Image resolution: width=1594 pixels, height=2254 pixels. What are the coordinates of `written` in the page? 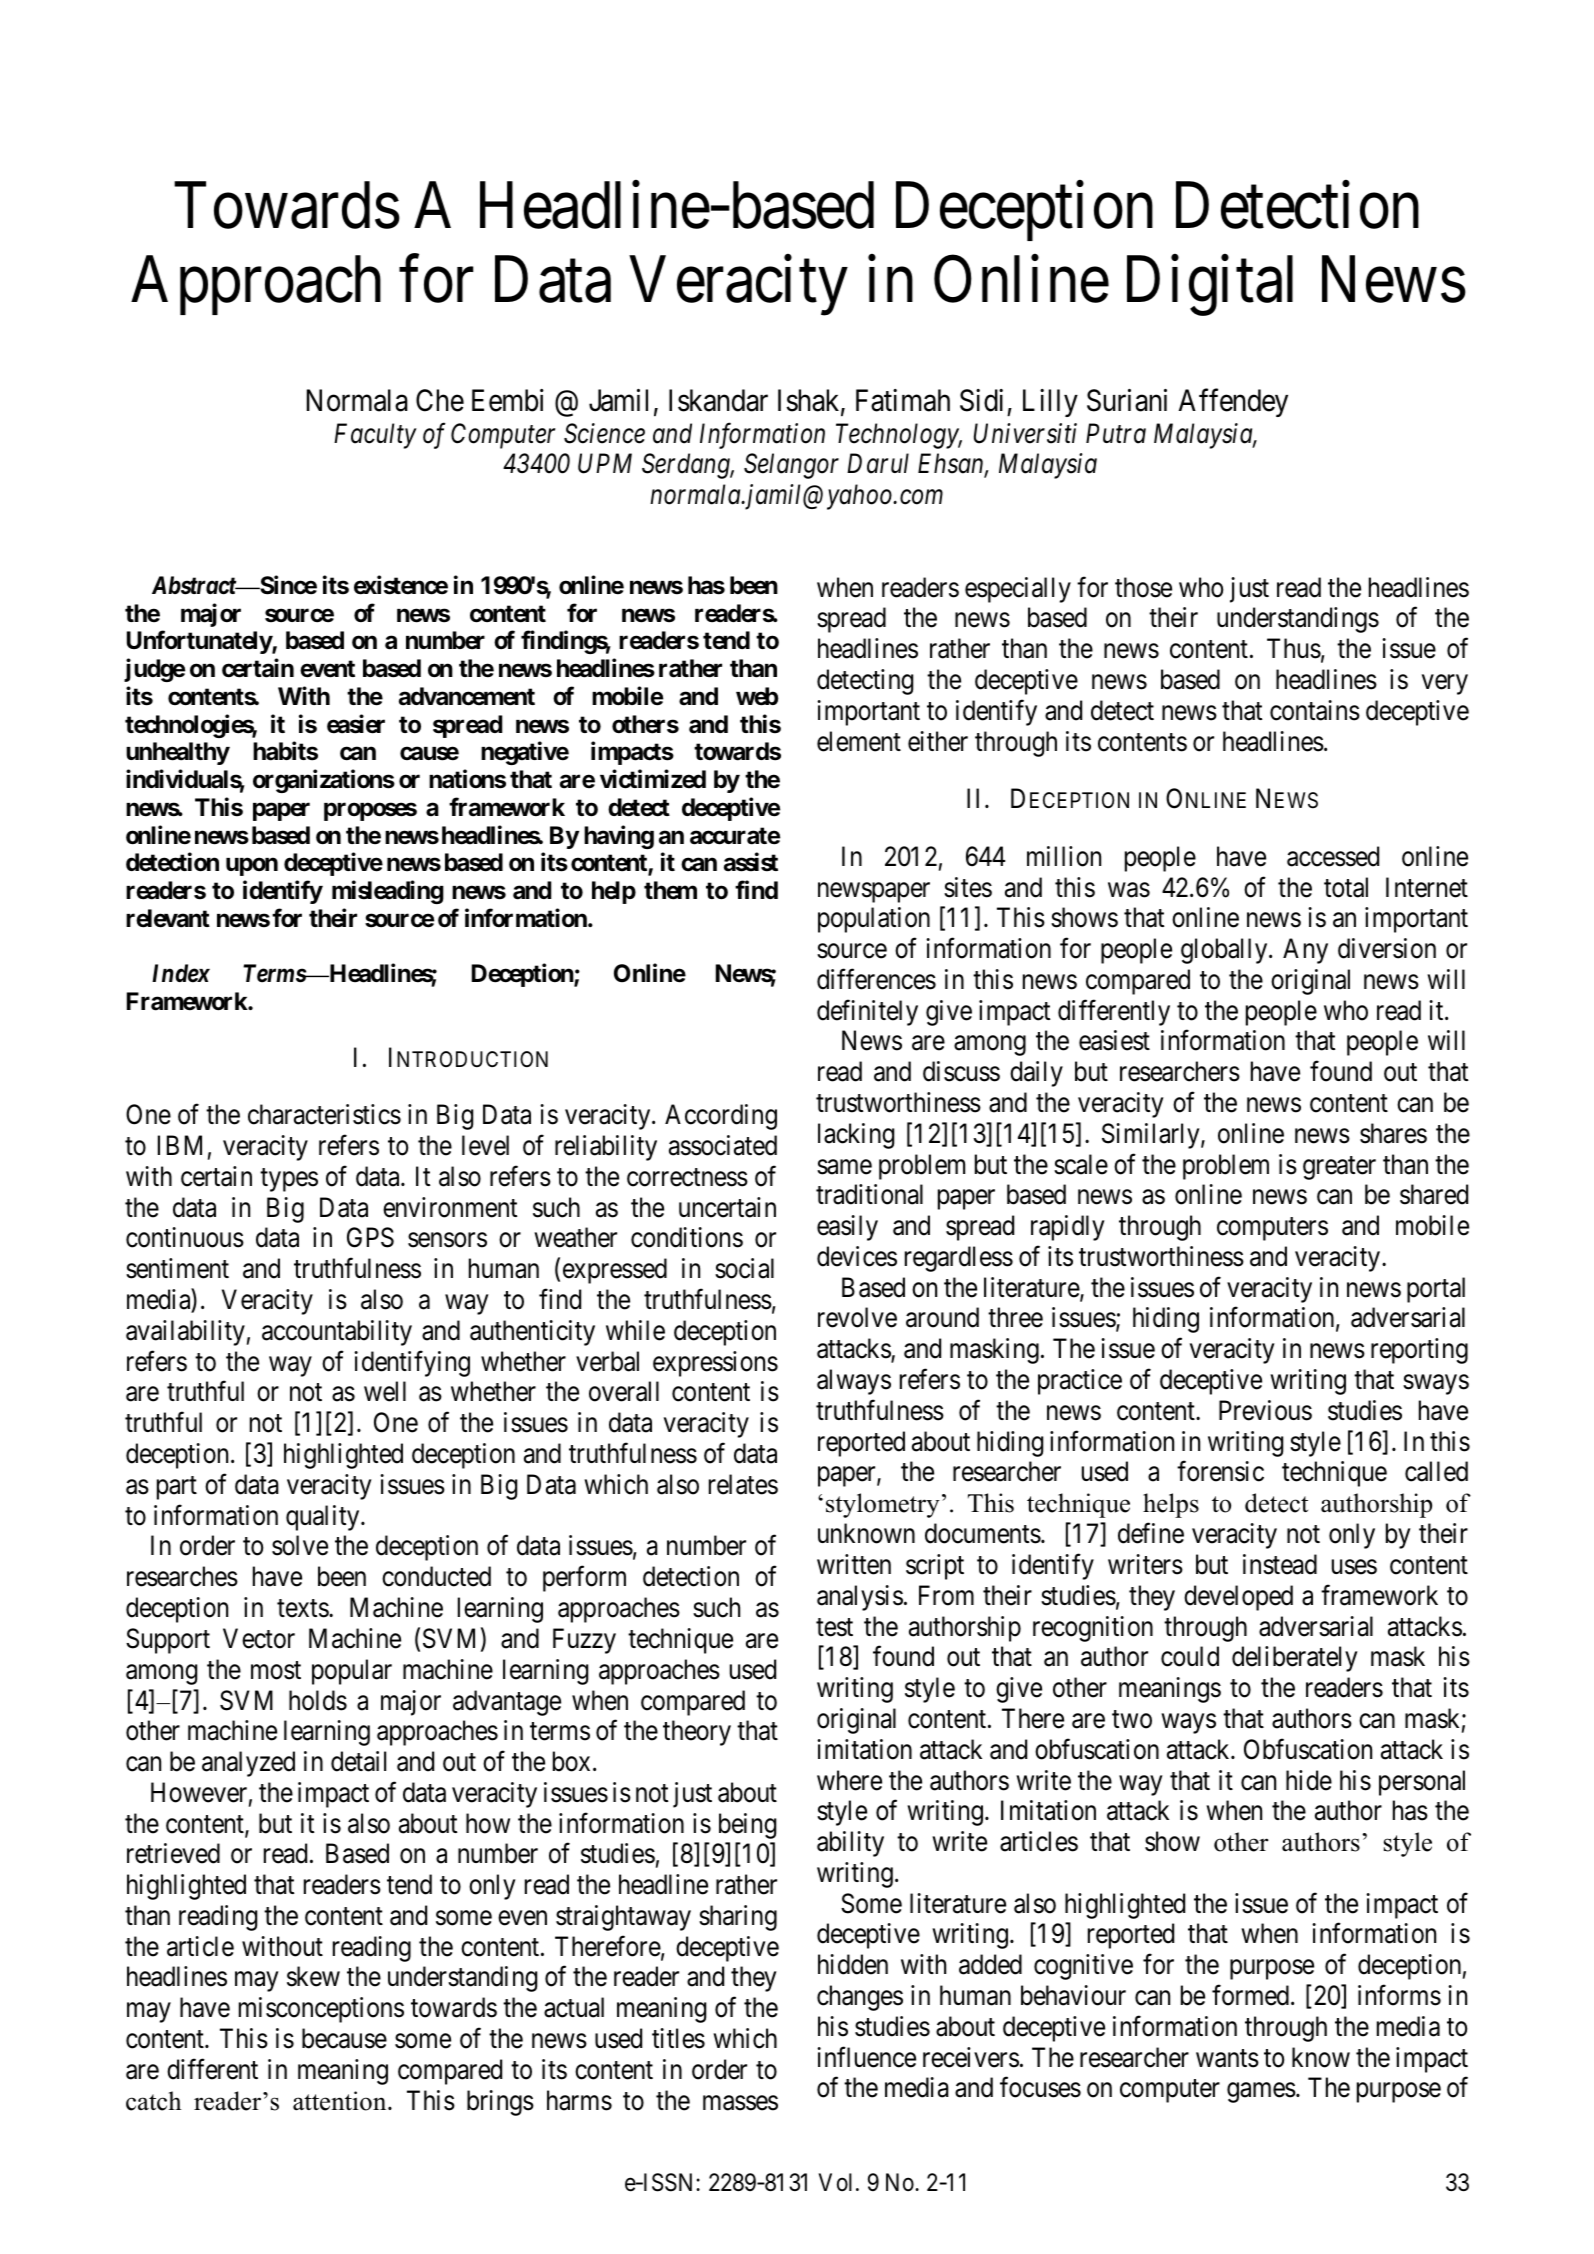 It's located at (854, 1564).
